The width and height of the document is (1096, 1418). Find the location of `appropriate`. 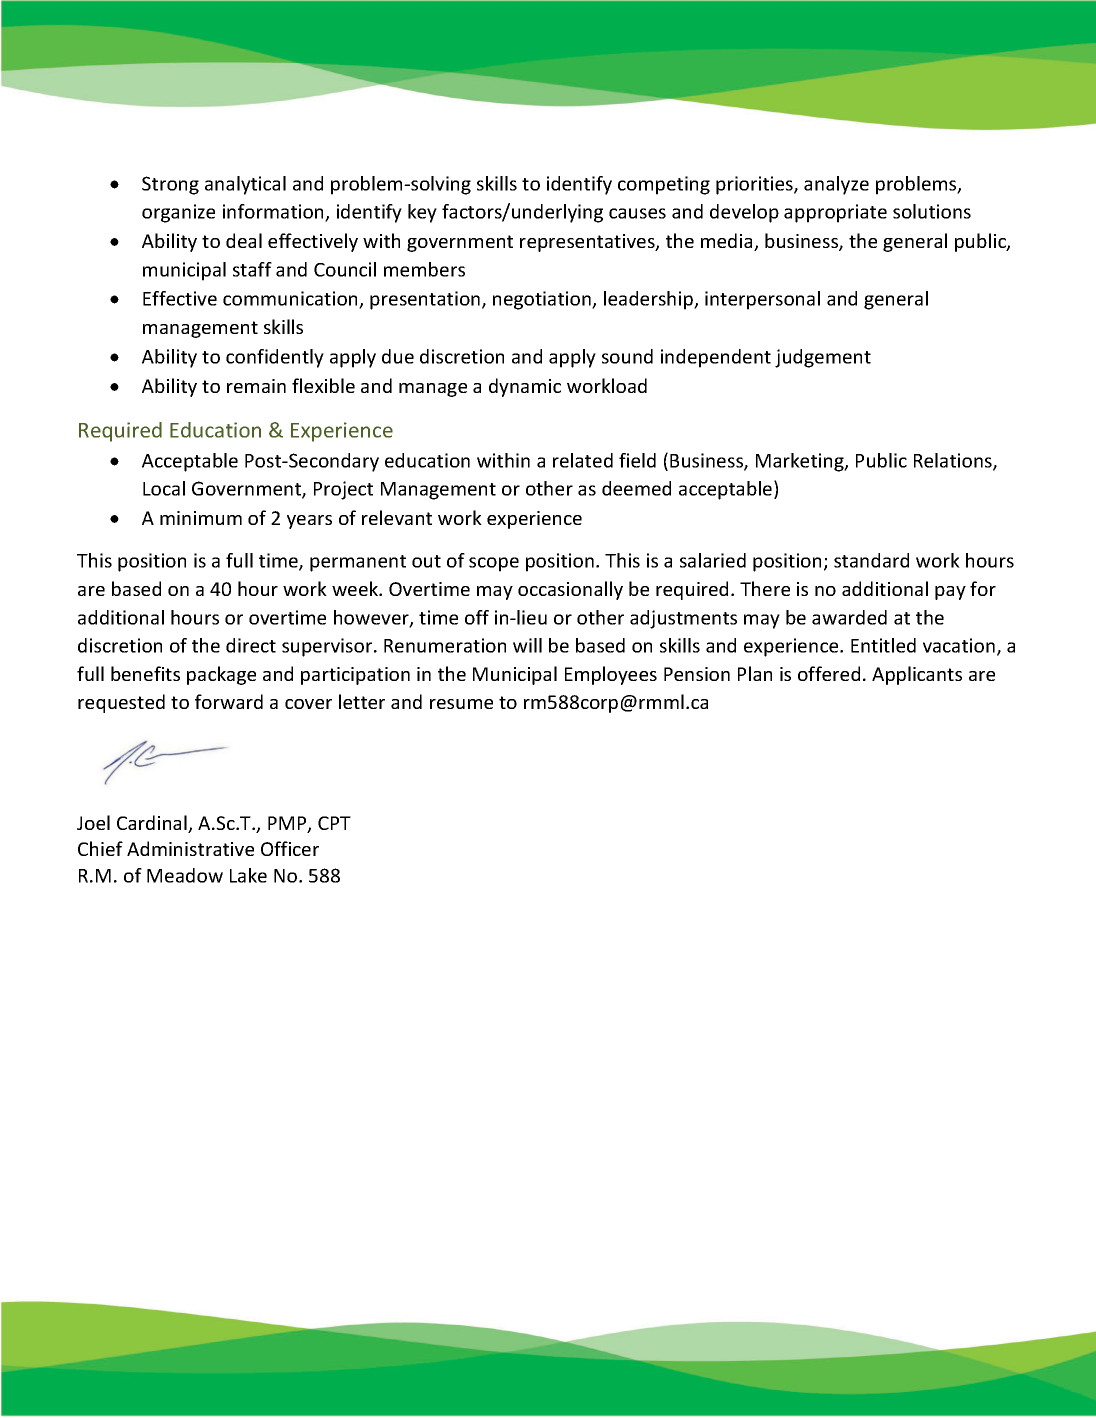

appropriate is located at coordinates (835, 213).
